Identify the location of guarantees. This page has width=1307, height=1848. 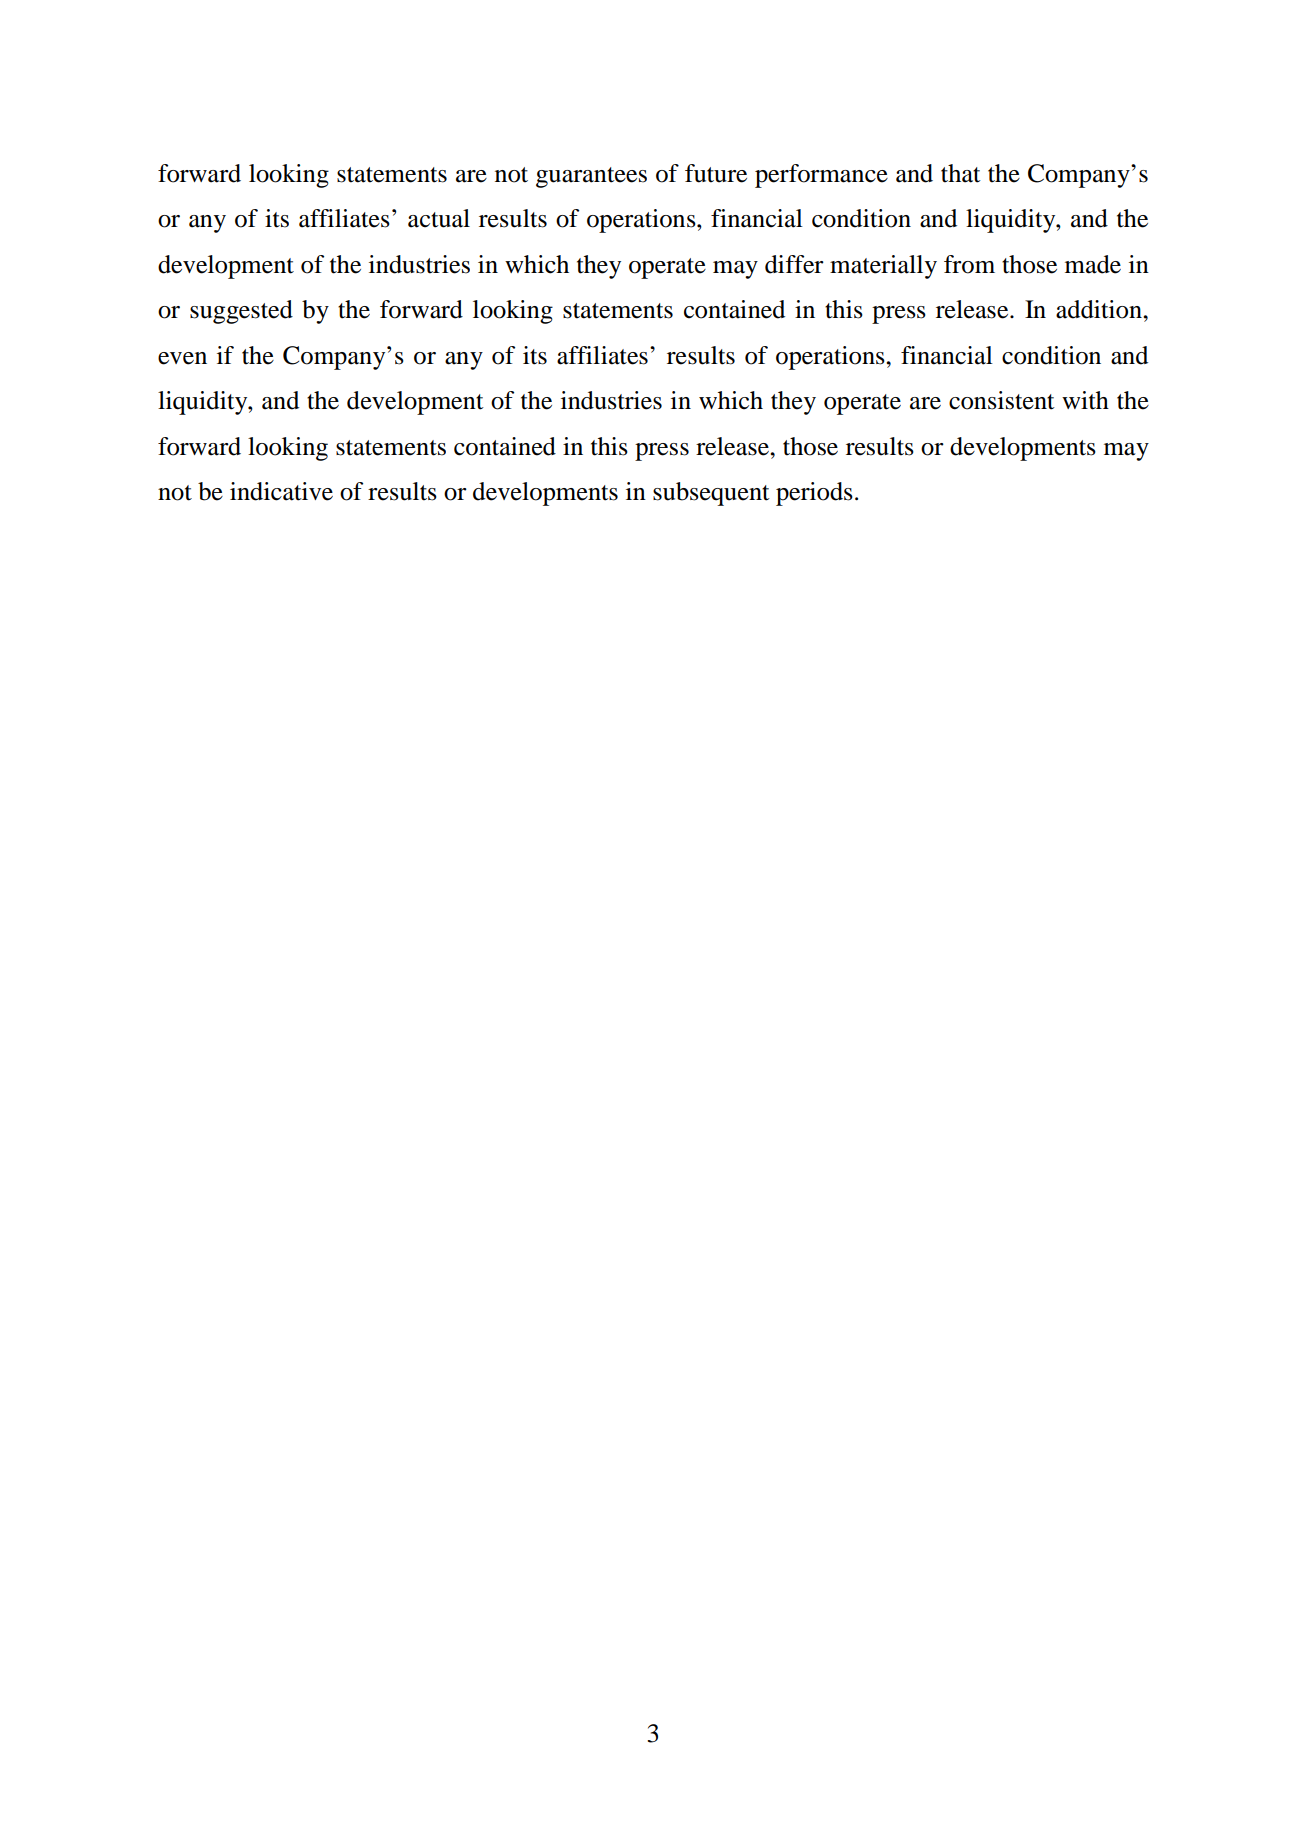
(591, 177).
